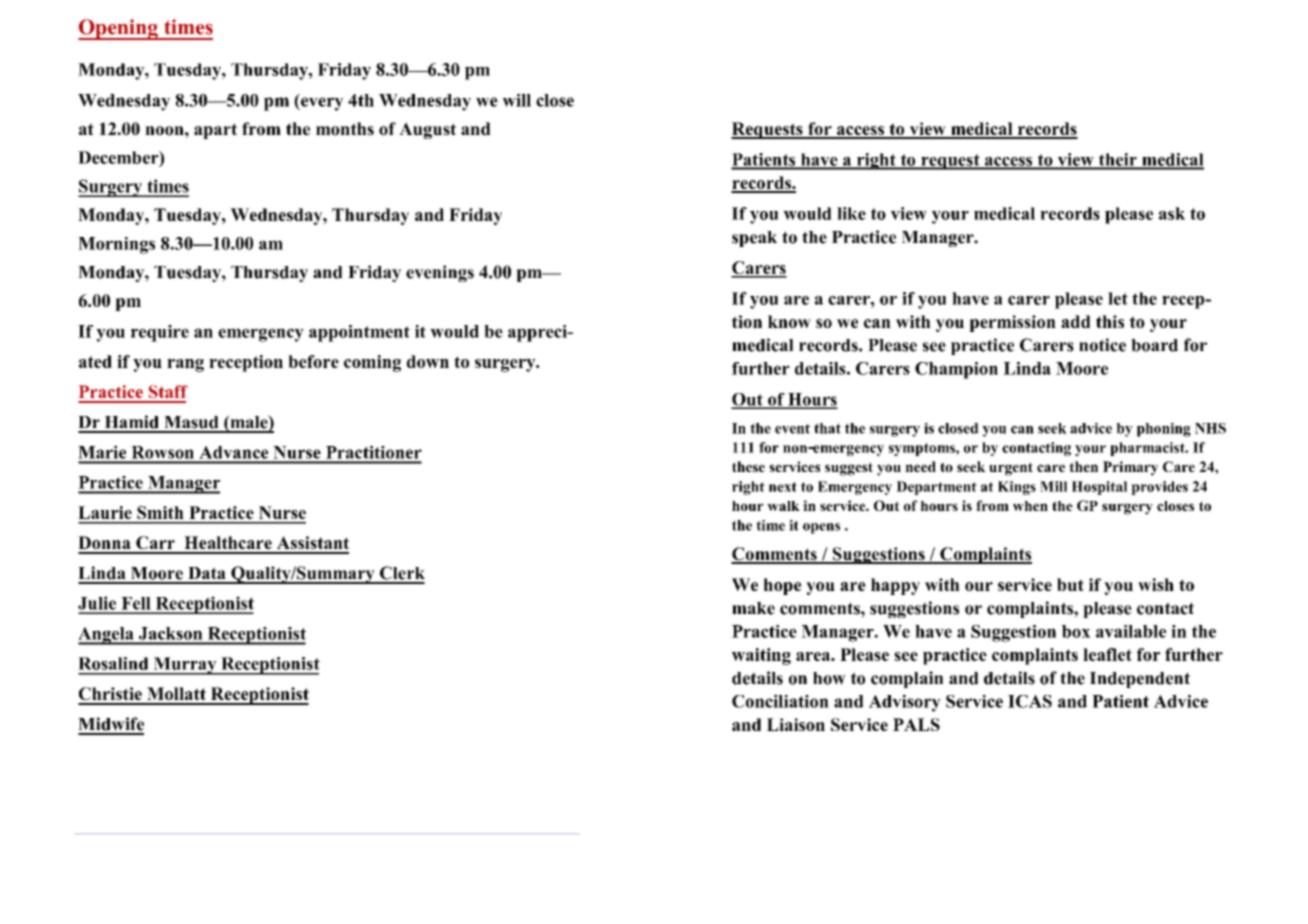  What do you see at coordinates (1172, 213) in the screenshot?
I see `ask` at bounding box center [1172, 213].
